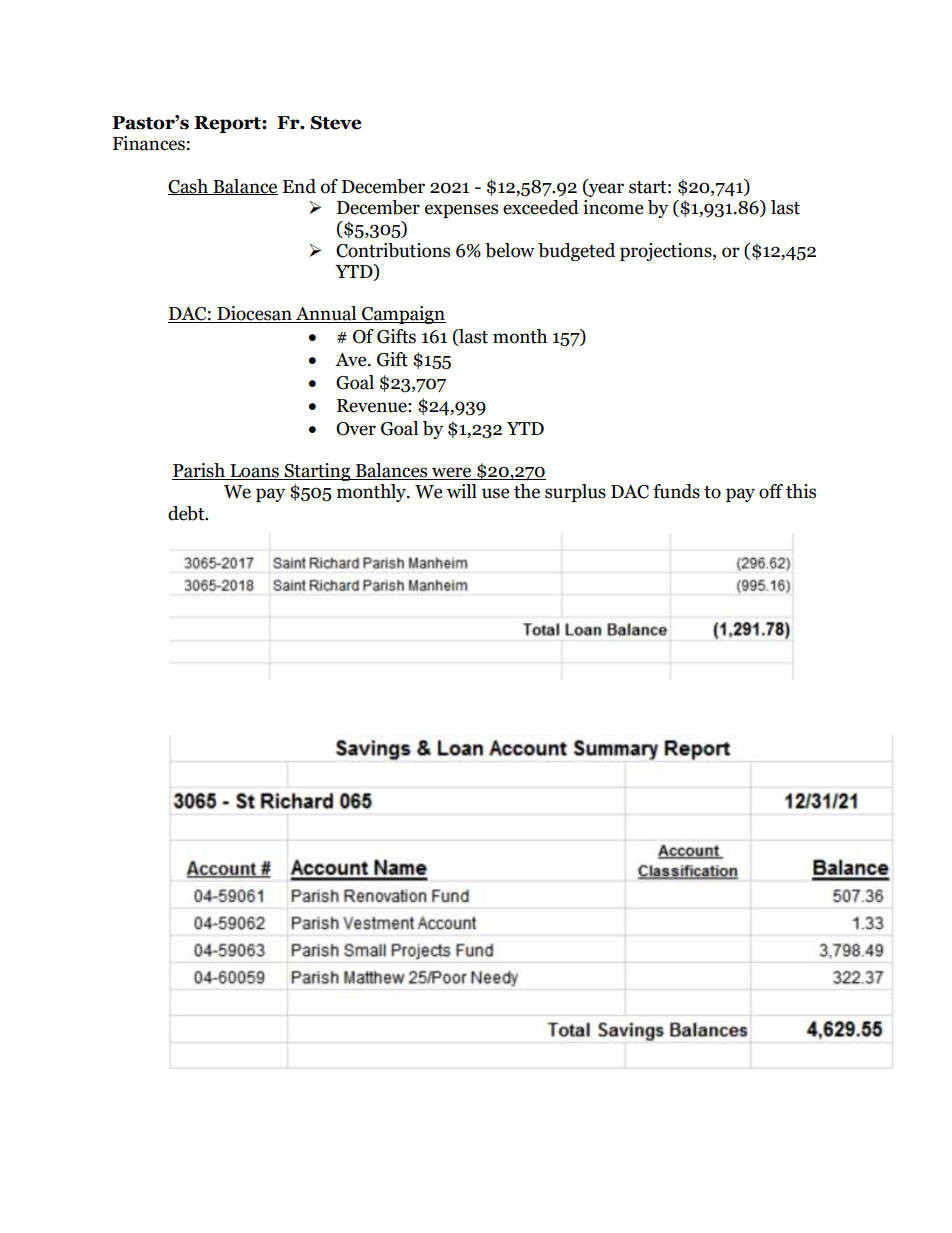 The width and height of the screenshot is (952, 1233). What do you see at coordinates (495, 493) in the screenshot?
I see `use` at bounding box center [495, 493].
